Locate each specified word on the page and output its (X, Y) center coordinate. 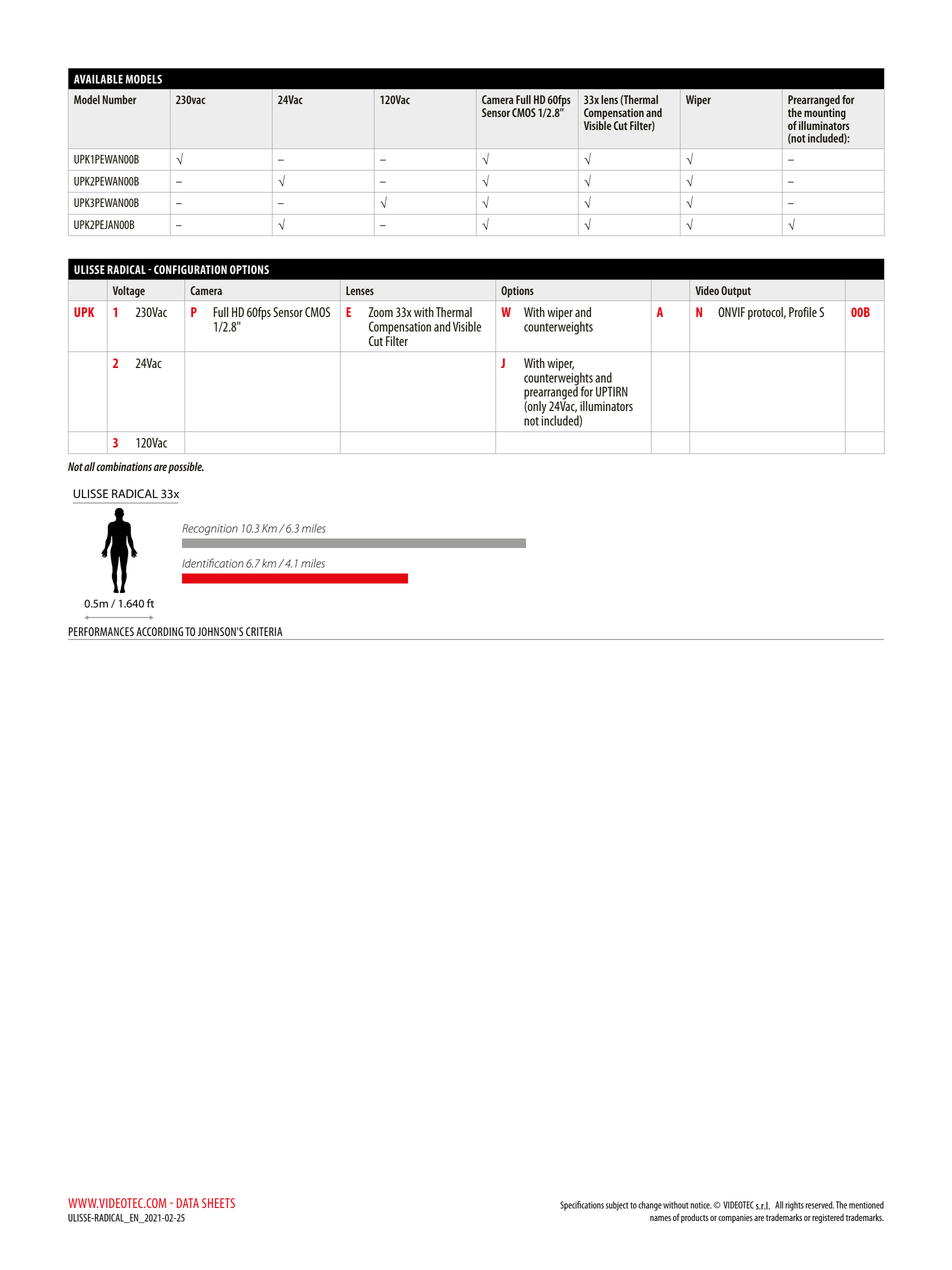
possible (186, 468)
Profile (803, 312)
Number (120, 99)
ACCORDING (159, 631)
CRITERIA (264, 631)
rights (794, 1206)
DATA (188, 1203)
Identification (213, 563)
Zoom (380, 312)
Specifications (582, 1206)
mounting (825, 114)
